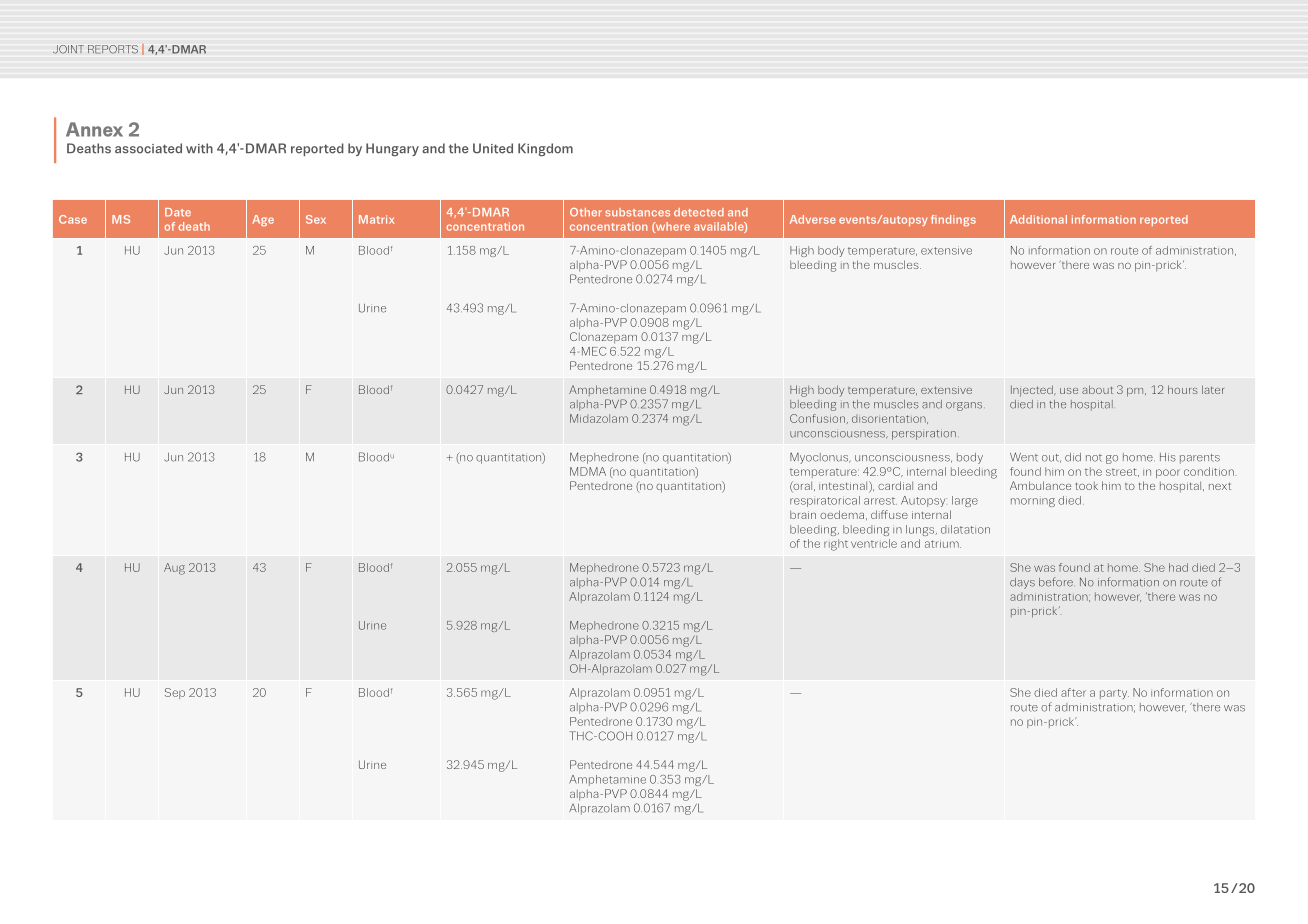 The width and height of the image is (1308, 924). Describe the element at coordinates (1038, 219) in the image. I see `Additional` at that location.
